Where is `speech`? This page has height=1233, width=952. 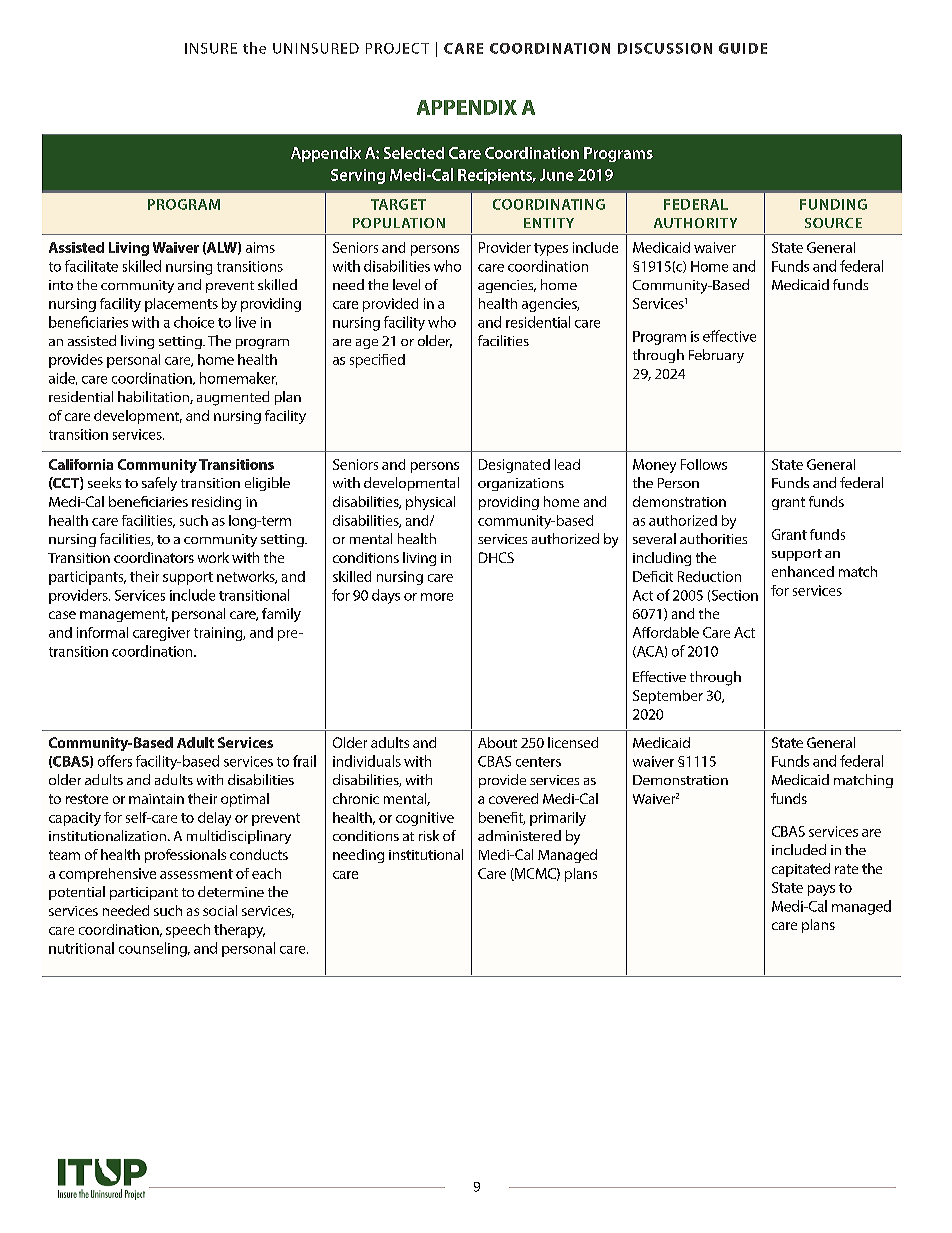 speech is located at coordinates (188, 931).
